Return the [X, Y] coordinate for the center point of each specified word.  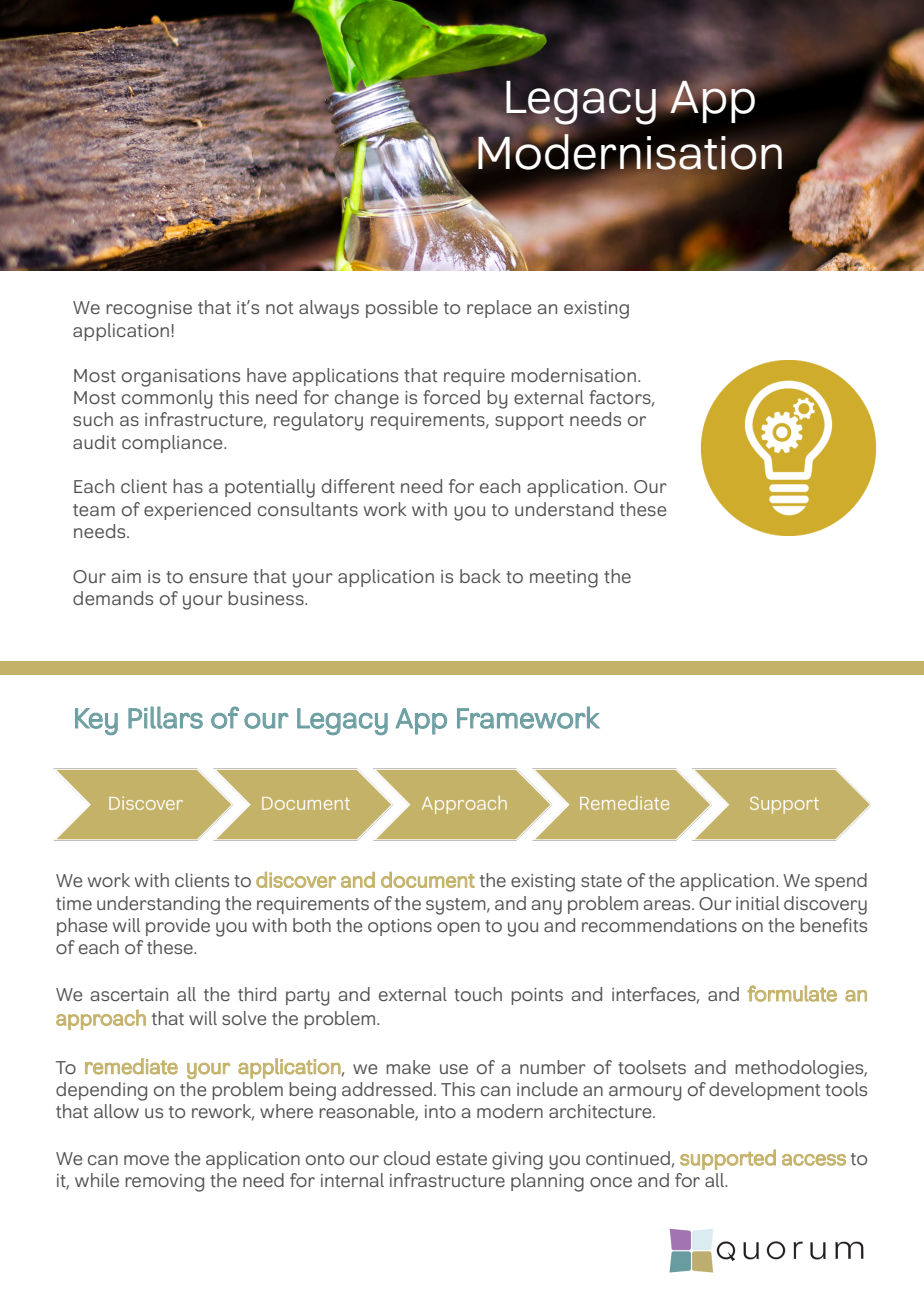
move [146, 1160]
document [428, 880]
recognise [149, 310]
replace [499, 309]
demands [113, 598]
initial [758, 903]
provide [178, 927]
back [480, 576]
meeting [564, 579]
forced [451, 397]
